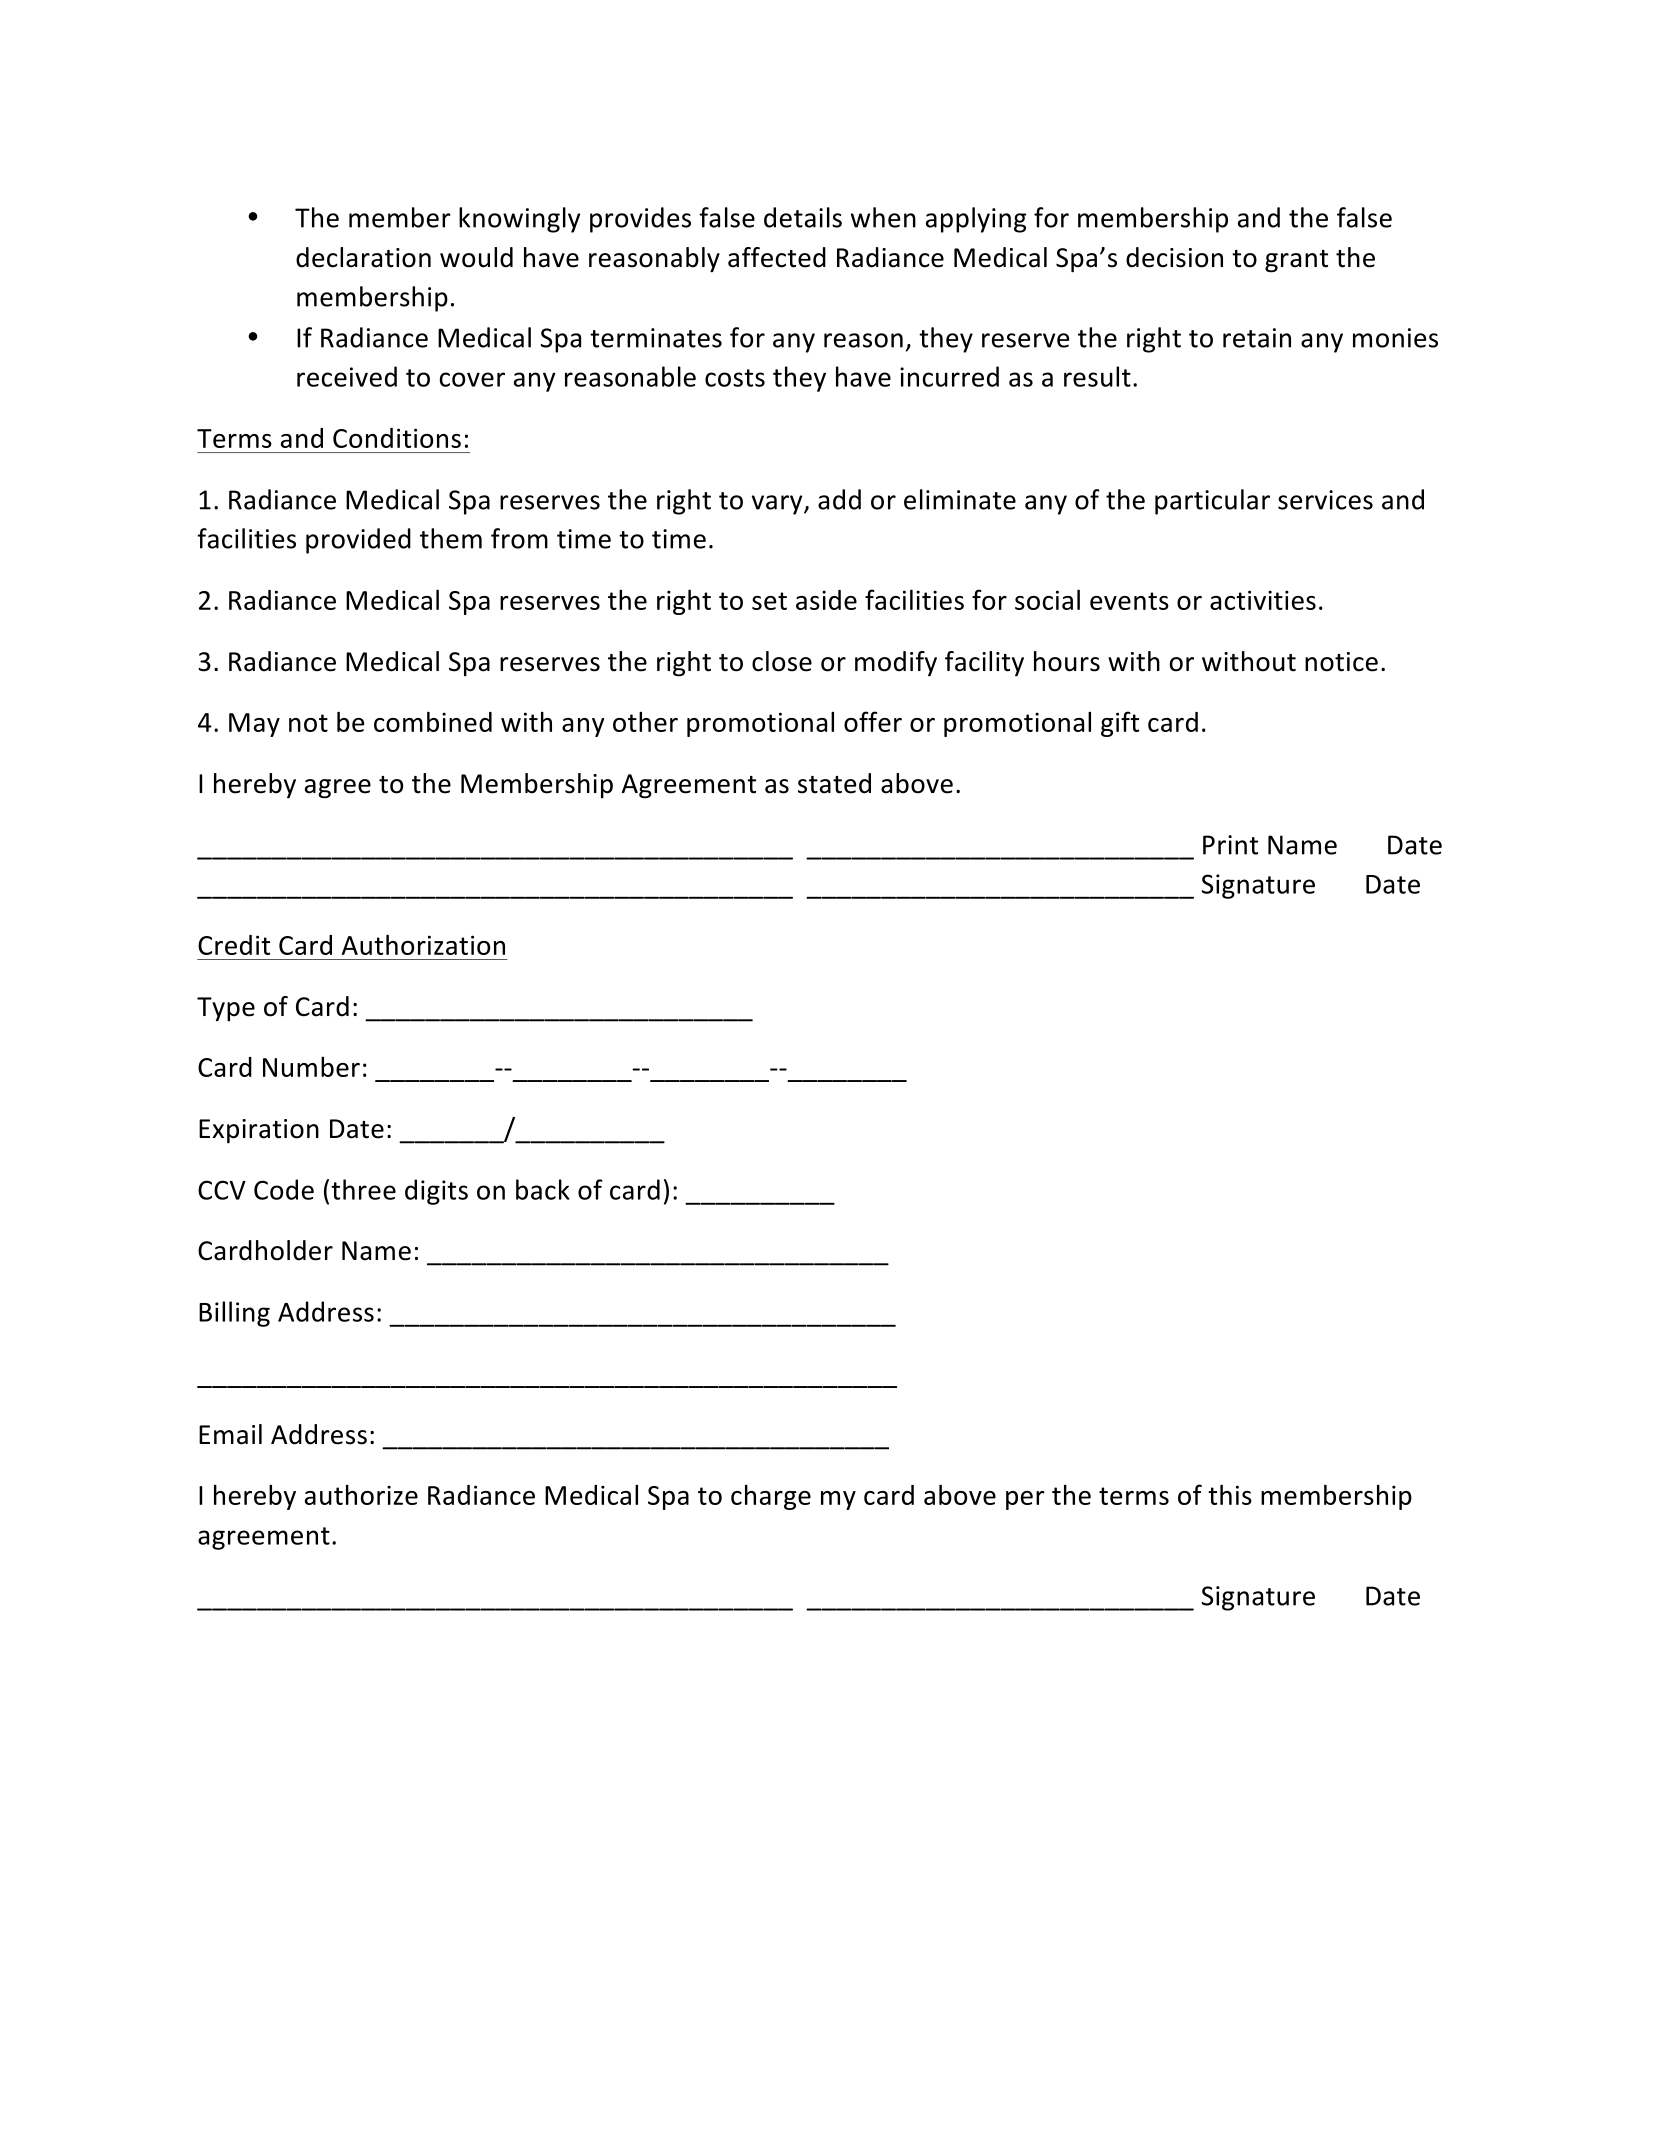 The width and height of the document is (1664, 2153). I want to click on declaration, so click(363, 257).
